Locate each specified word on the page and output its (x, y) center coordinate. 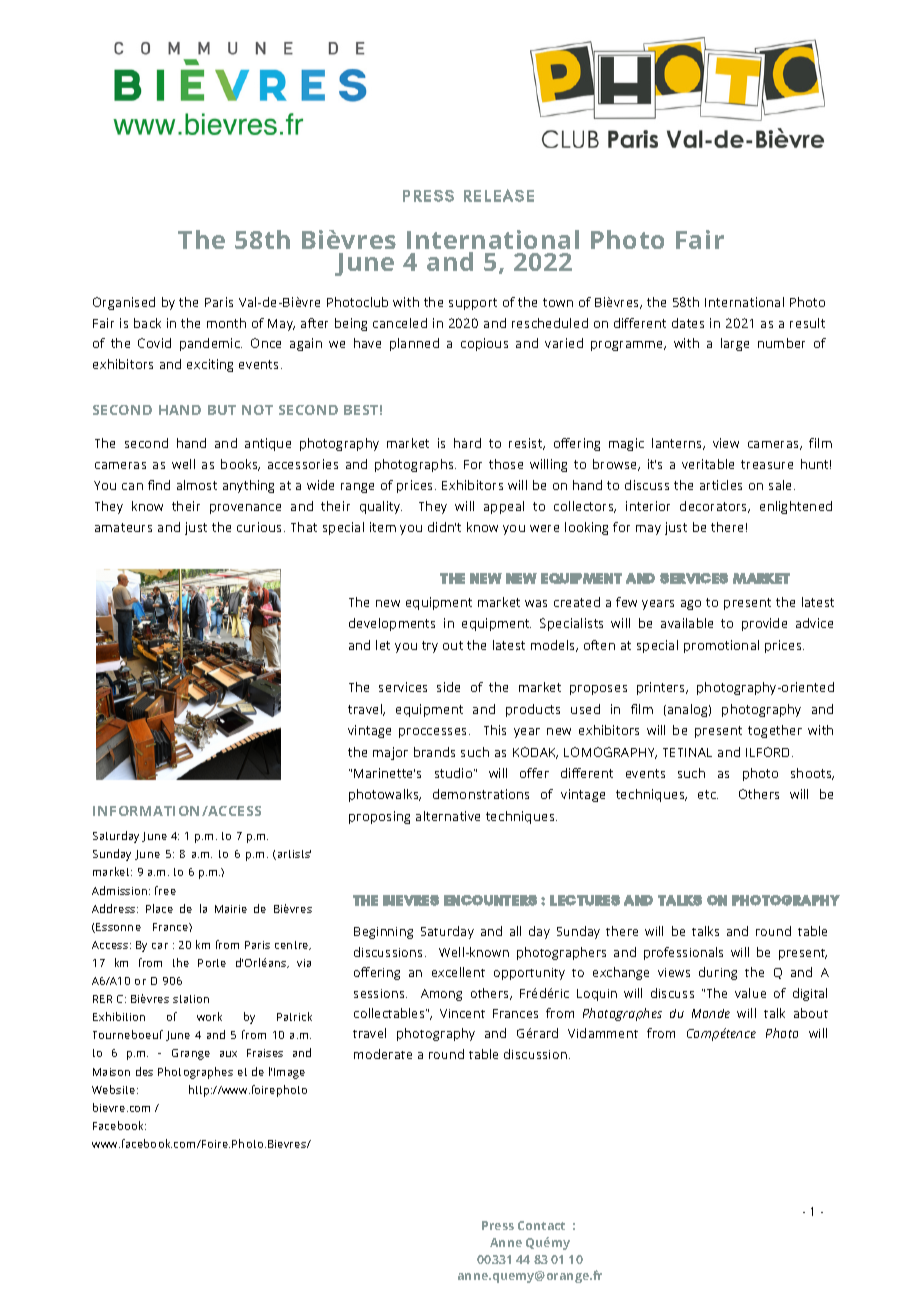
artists (293, 855)
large (735, 344)
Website (115, 1089)
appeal (504, 507)
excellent (458, 972)
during (718, 973)
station (191, 999)
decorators (715, 507)
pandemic (211, 344)
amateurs (123, 527)
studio (455, 773)
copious (484, 344)
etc (708, 794)
